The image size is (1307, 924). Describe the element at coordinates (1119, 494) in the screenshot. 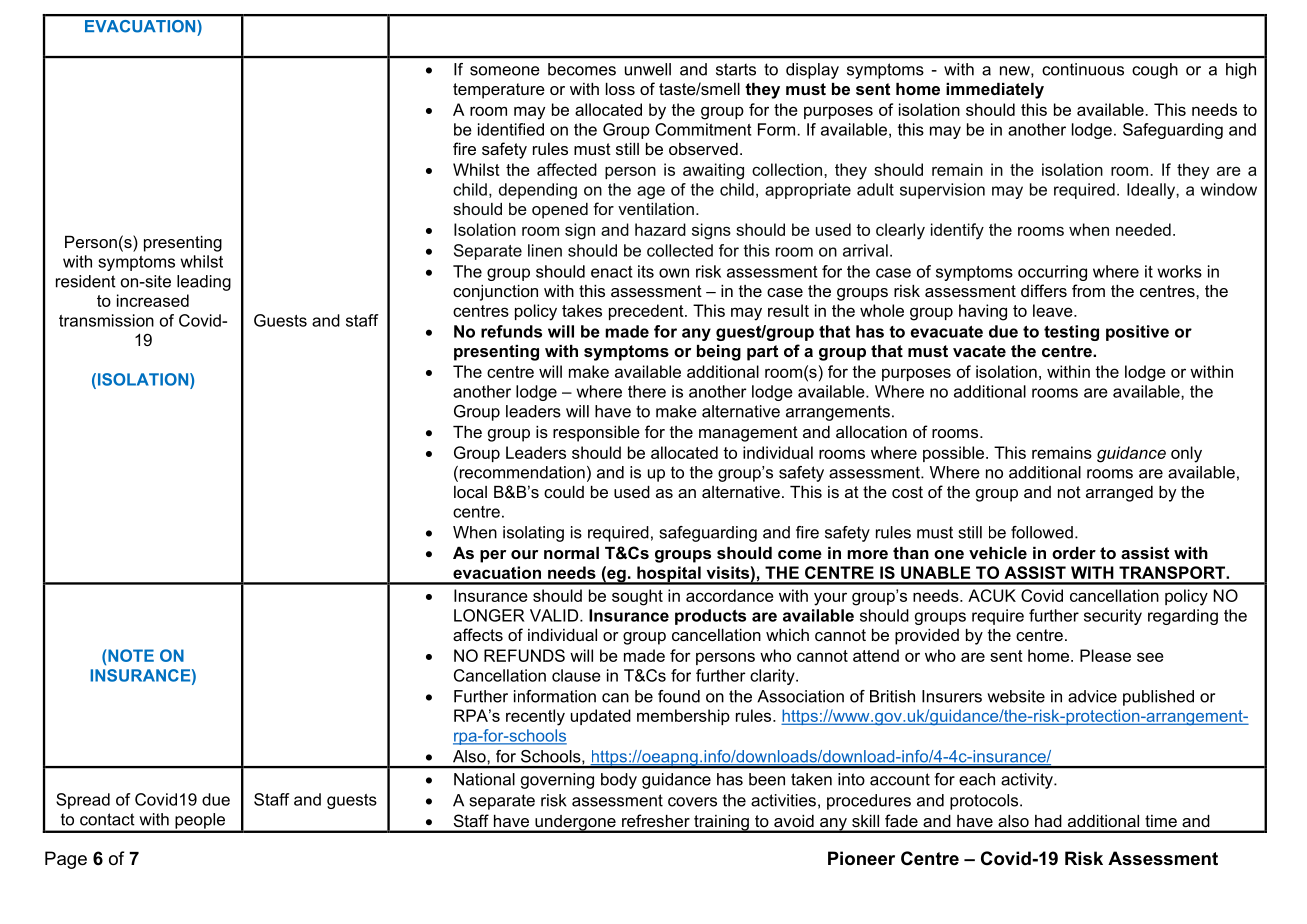

I see `arranged` at that location.
